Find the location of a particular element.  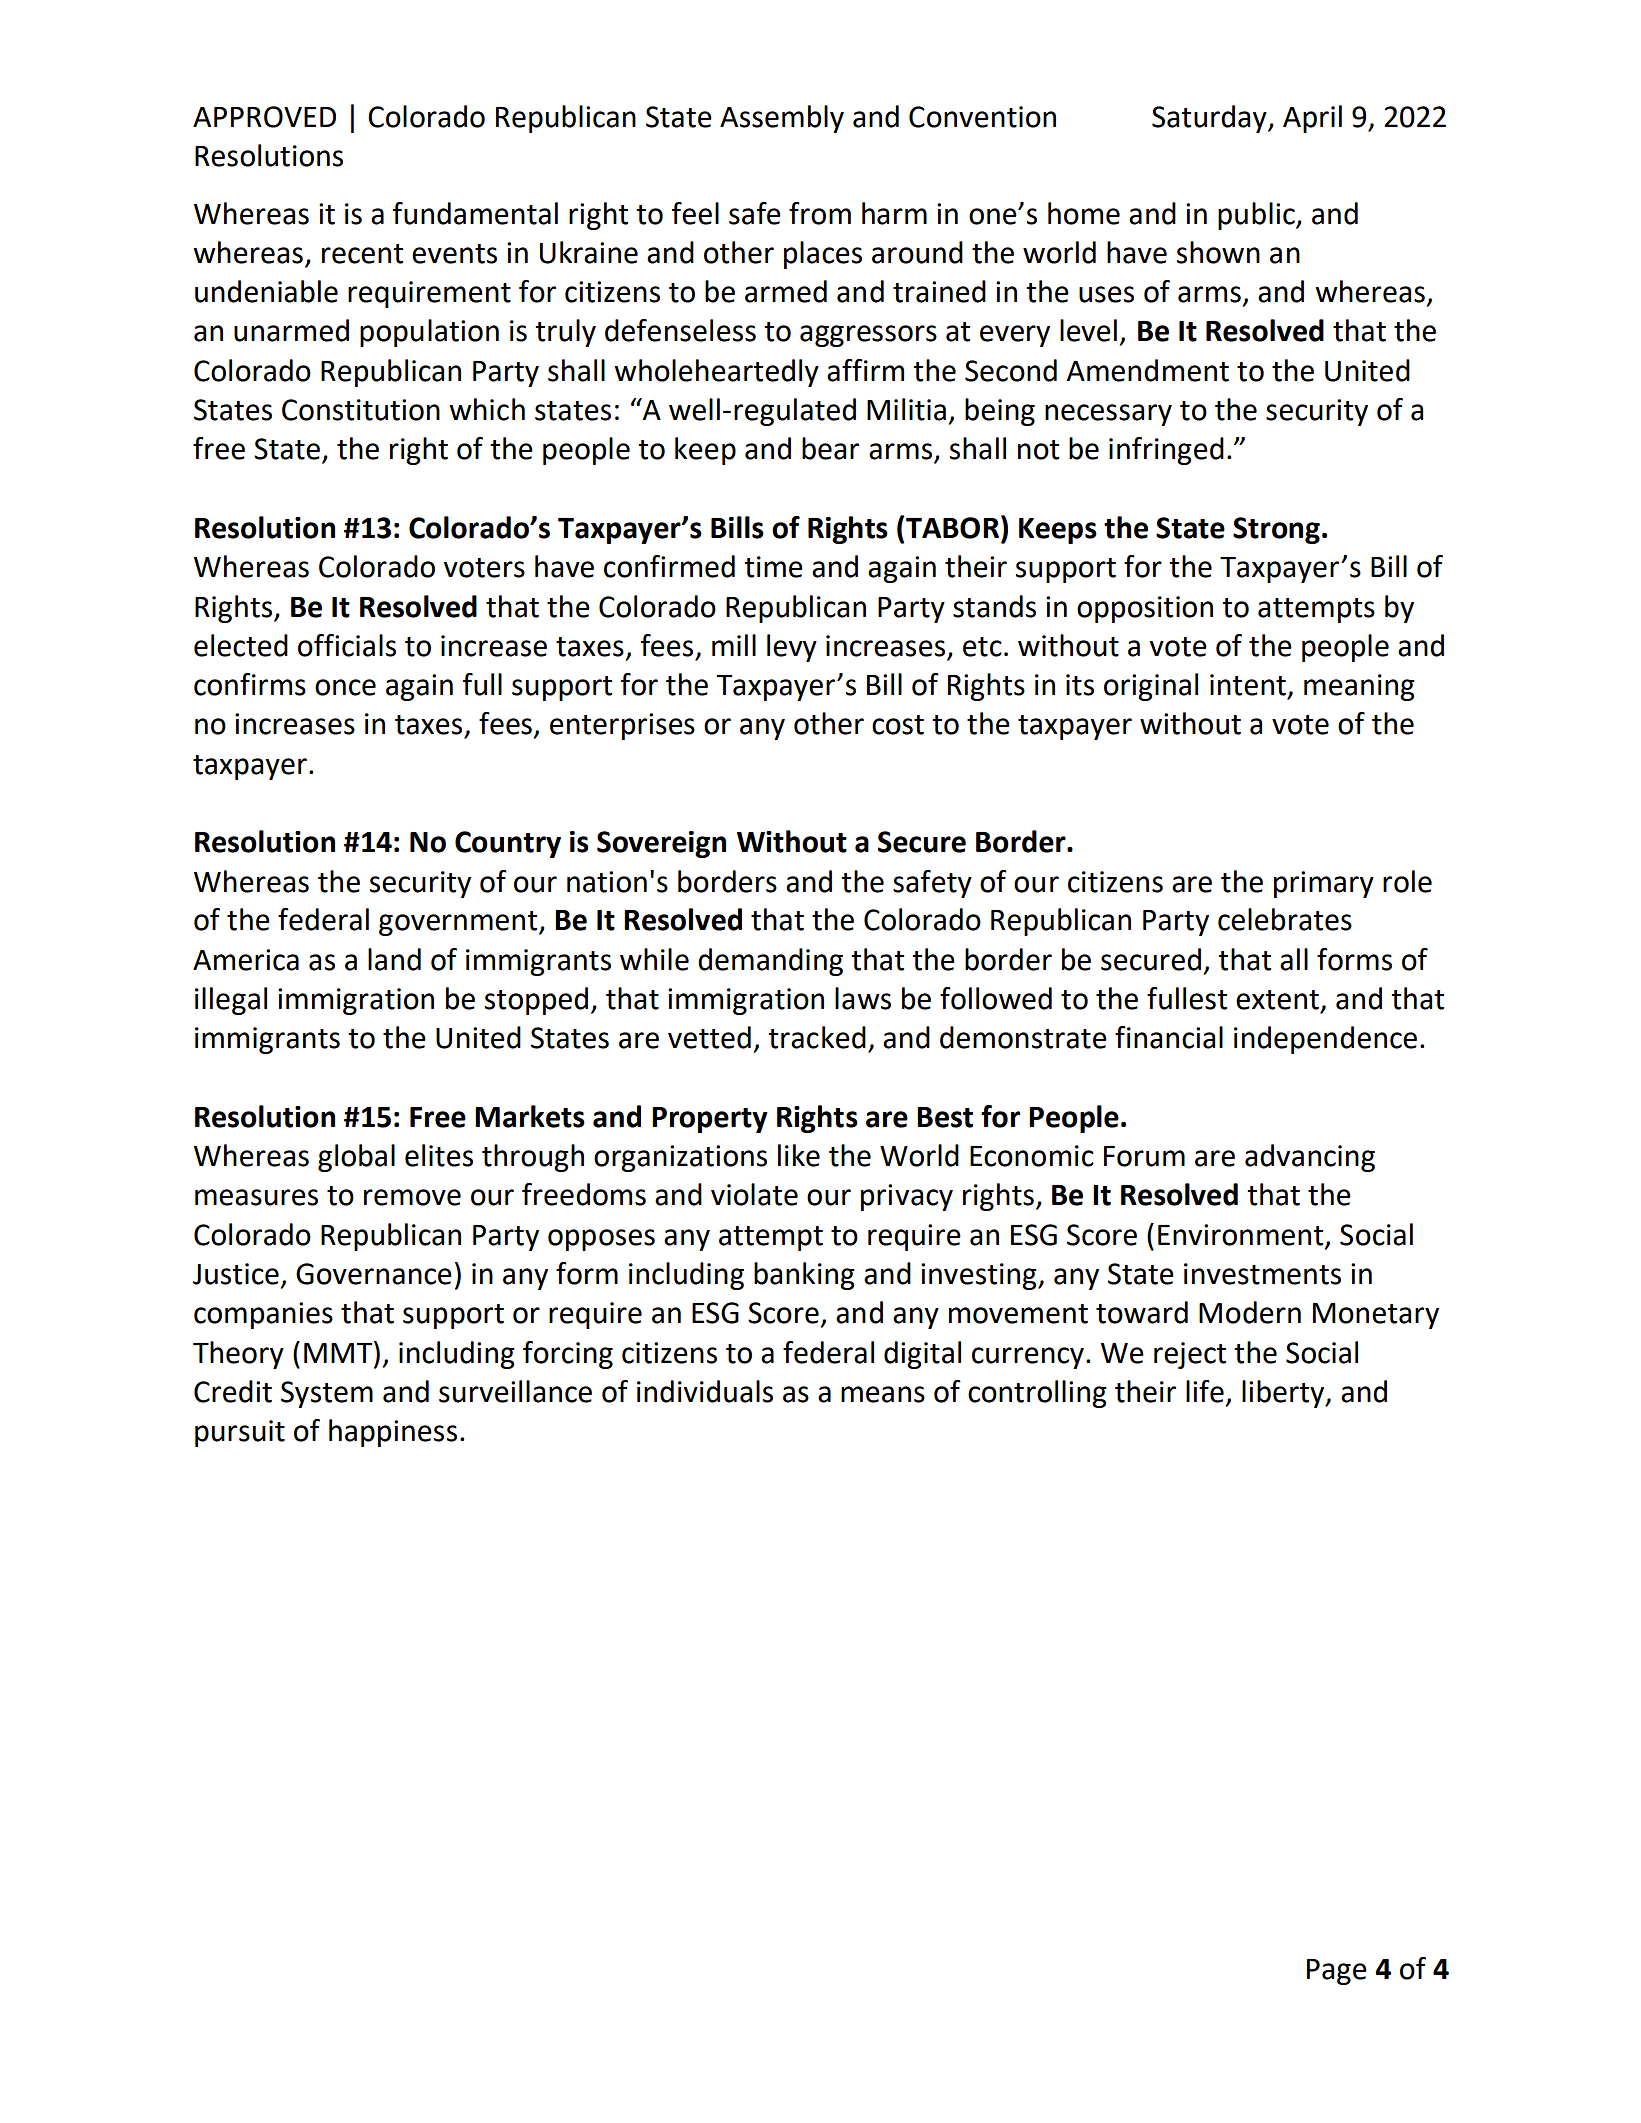

liberty is located at coordinates (1284, 1394).
